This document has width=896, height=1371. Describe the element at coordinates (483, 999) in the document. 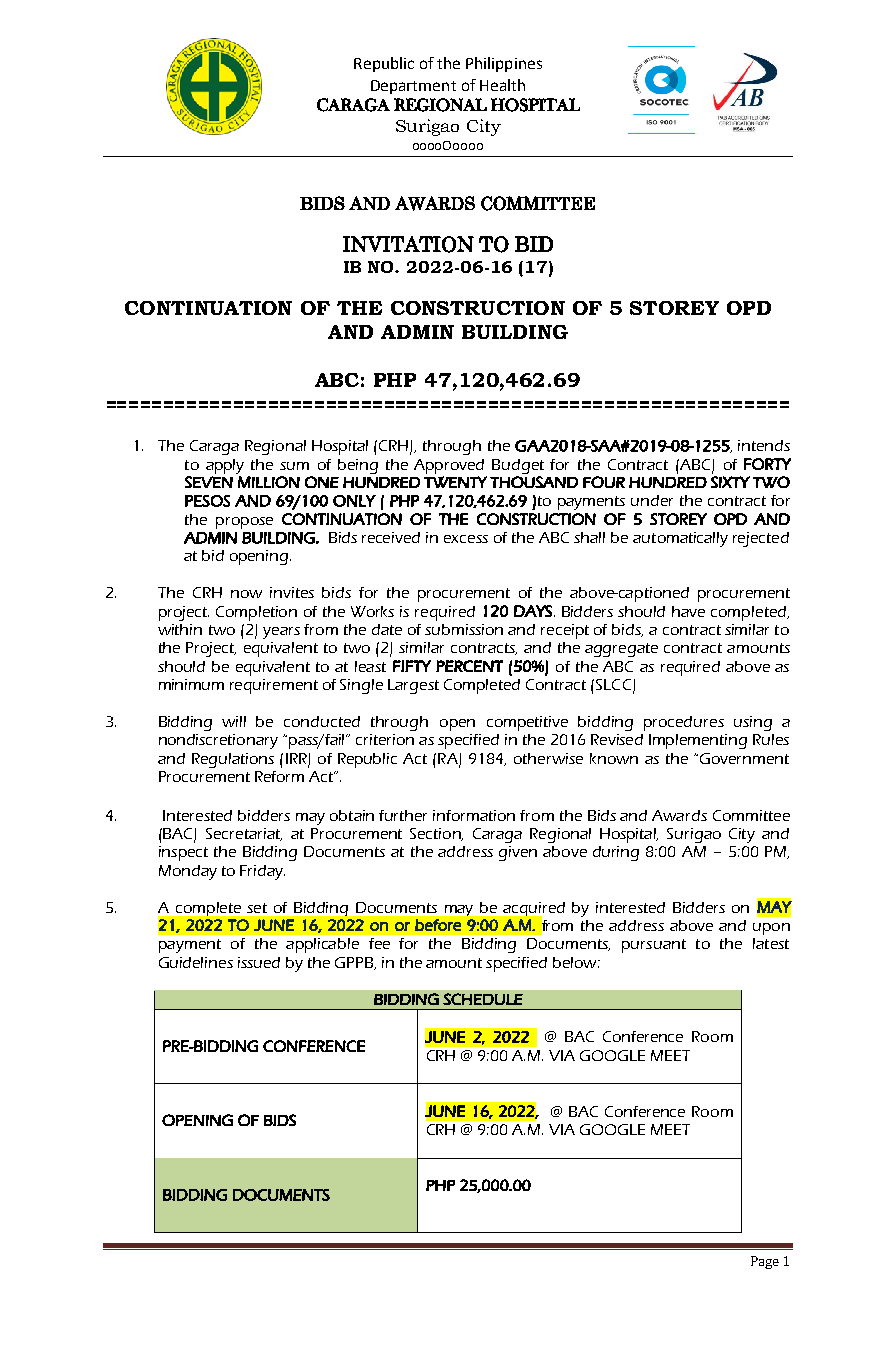

I see `SCHEDULE` at that location.
